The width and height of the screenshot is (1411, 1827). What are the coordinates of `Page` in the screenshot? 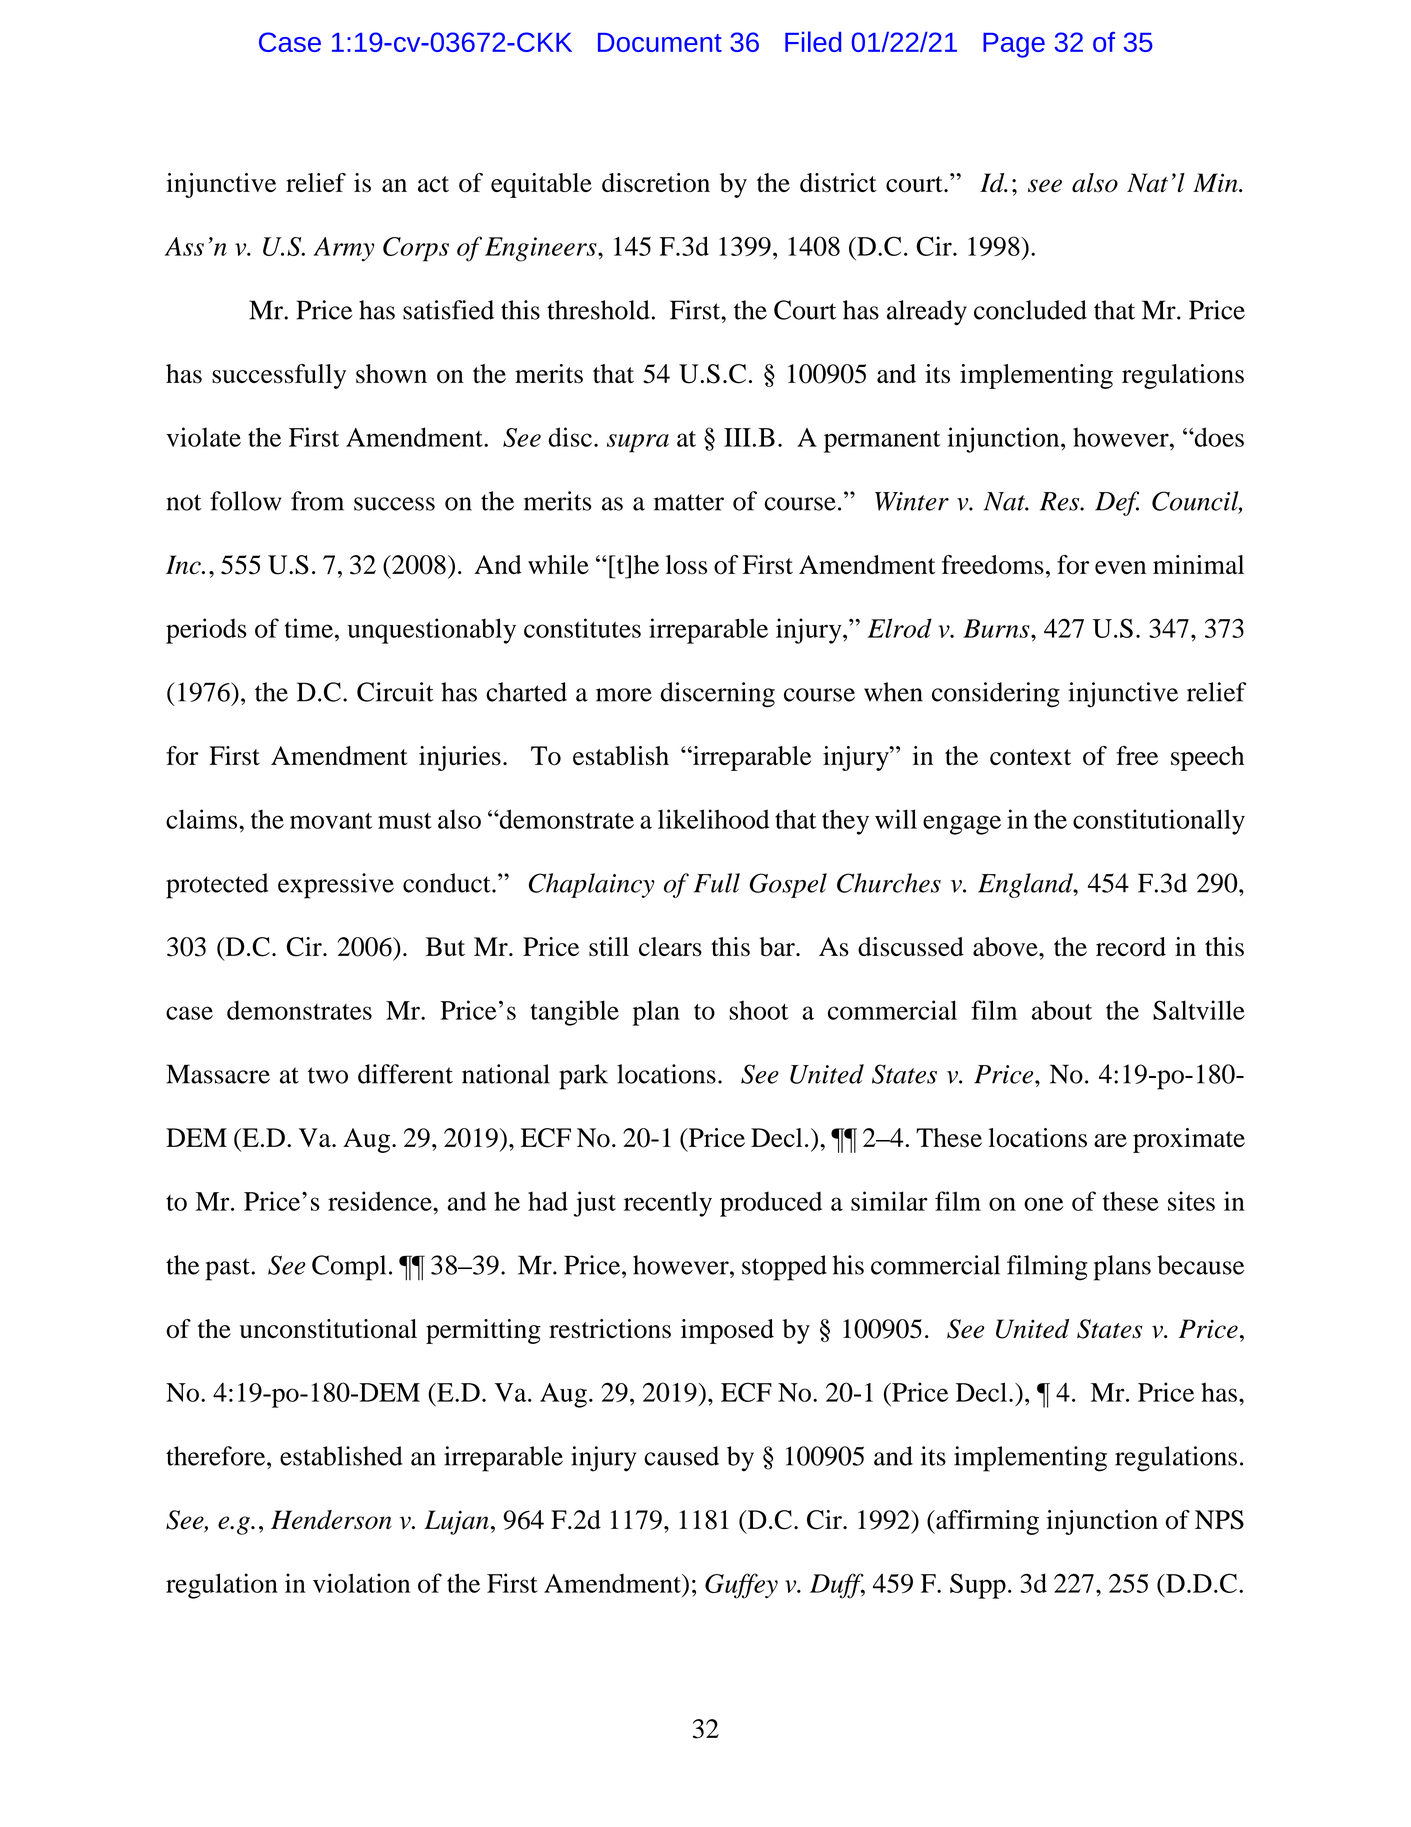 It's located at (1014, 45).
